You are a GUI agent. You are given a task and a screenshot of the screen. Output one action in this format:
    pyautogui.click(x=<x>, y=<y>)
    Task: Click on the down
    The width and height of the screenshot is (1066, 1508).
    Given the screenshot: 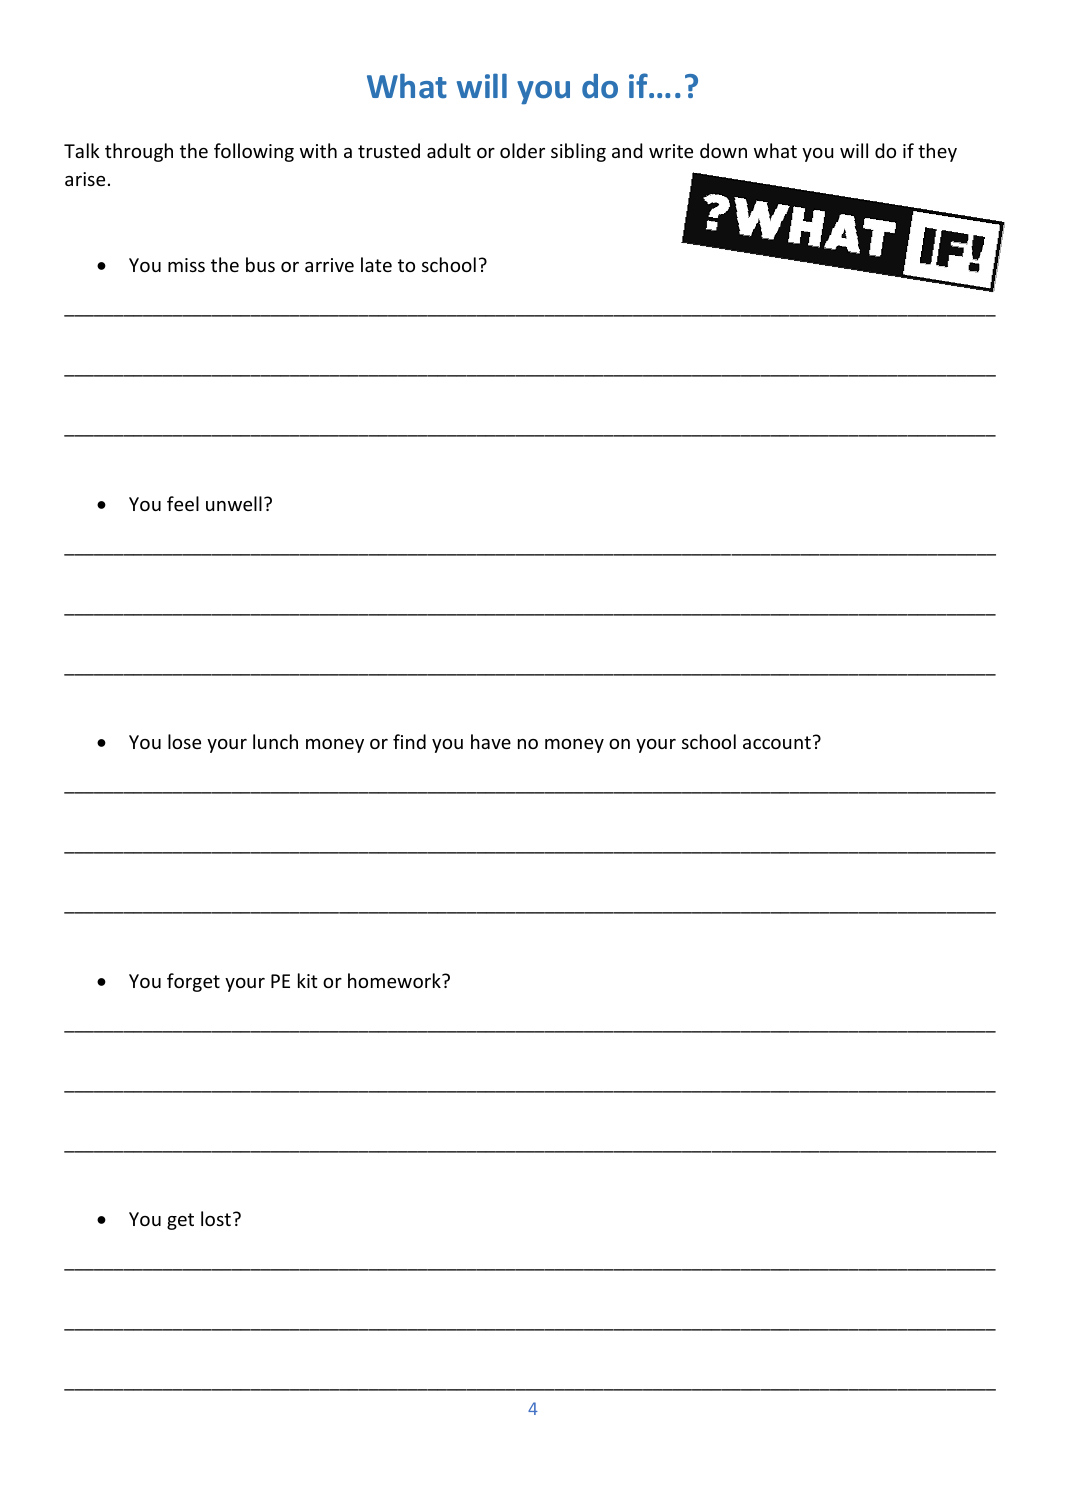 What is the action you would take?
    pyautogui.click(x=723, y=150)
